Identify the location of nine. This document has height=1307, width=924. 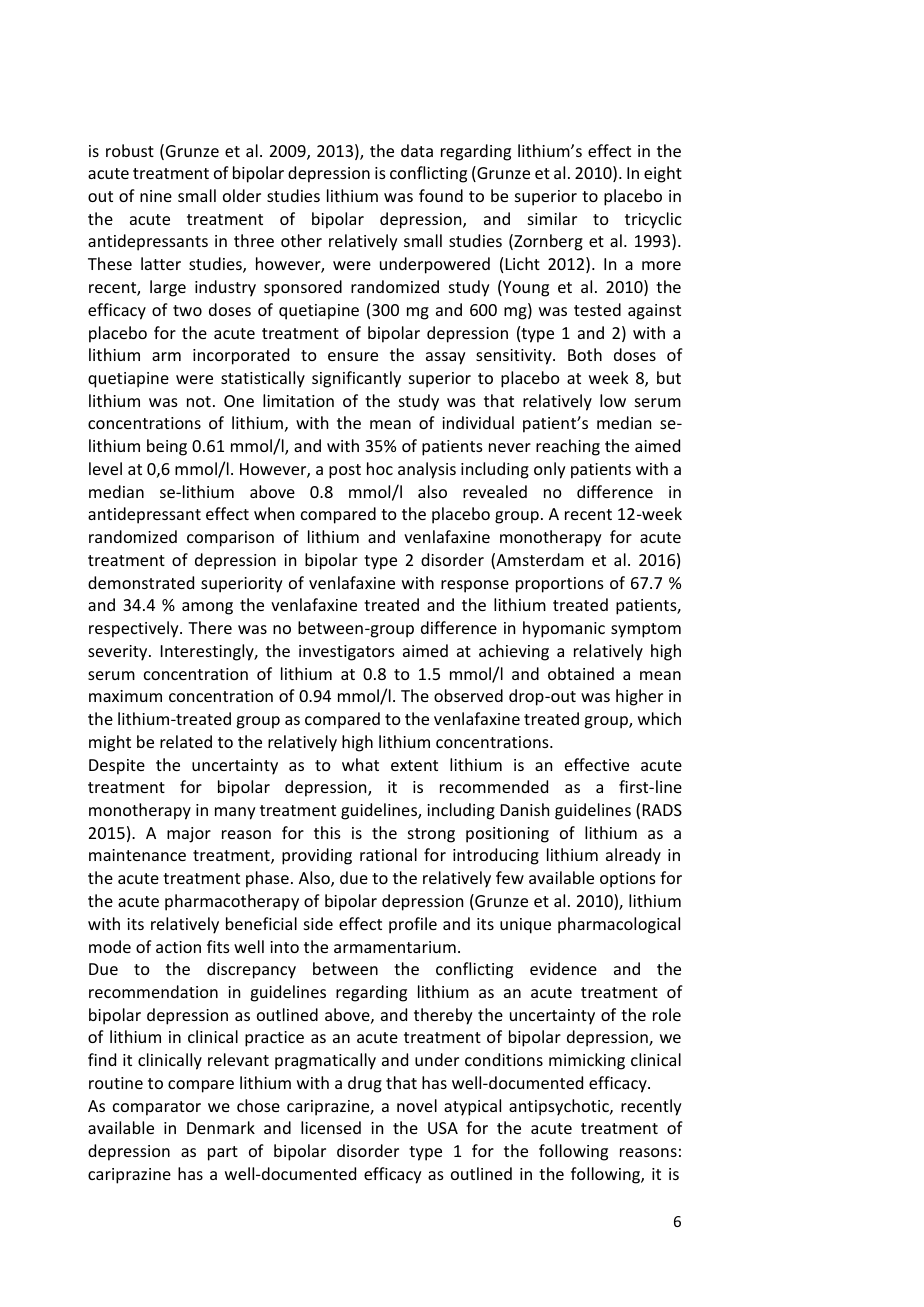
(156, 196).
